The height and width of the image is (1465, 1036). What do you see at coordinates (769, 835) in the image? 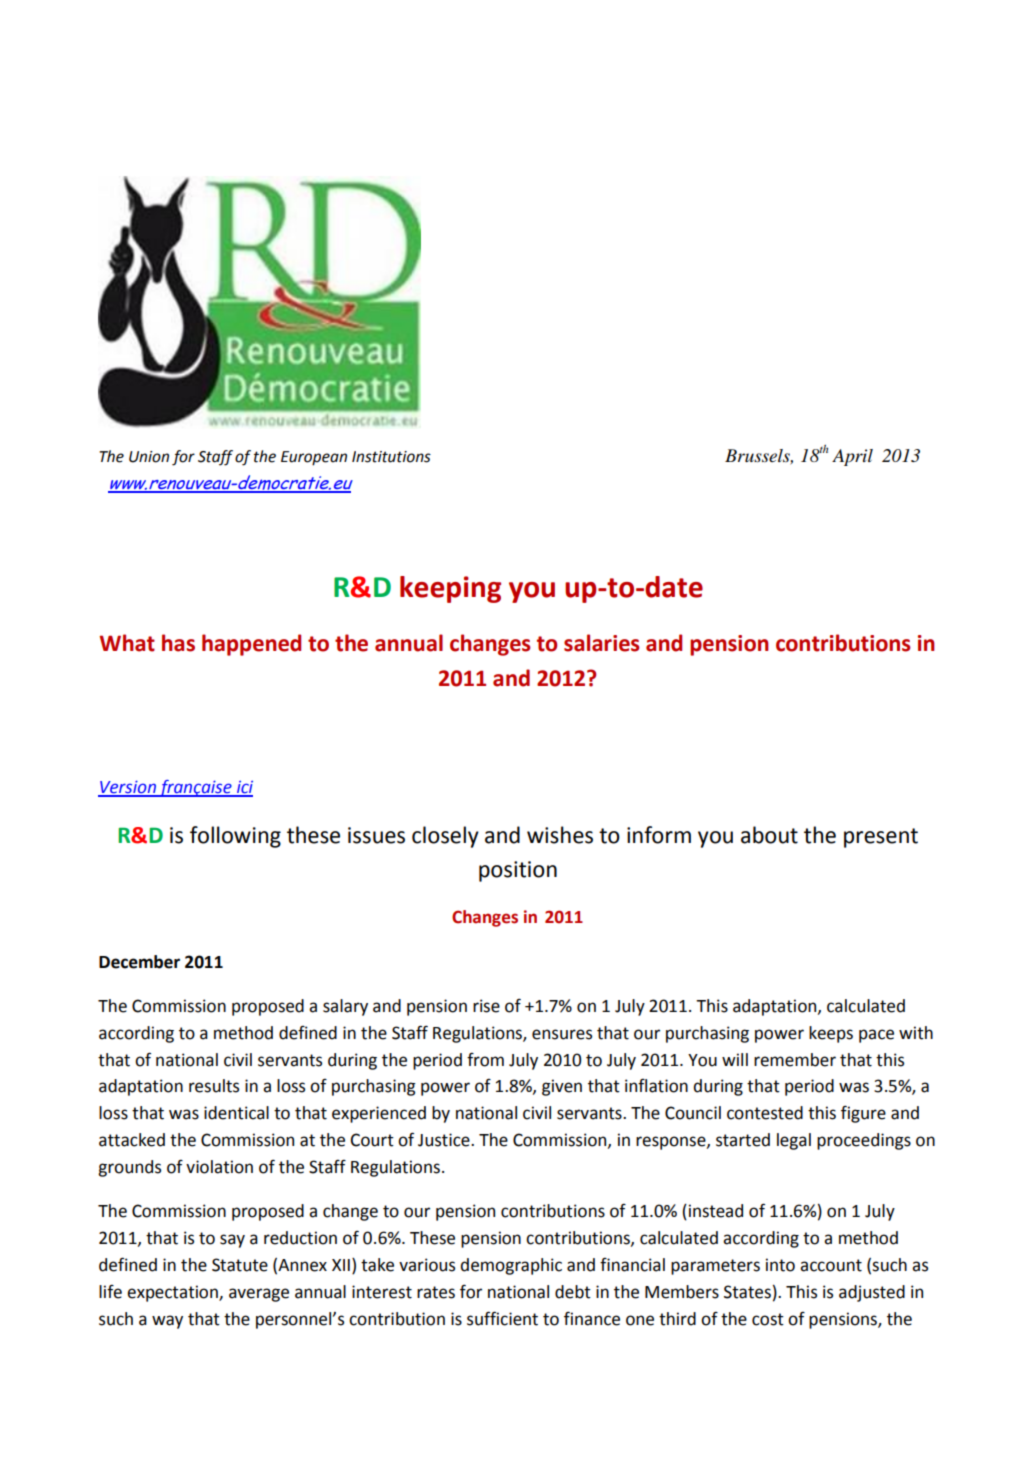
I see `about` at bounding box center [769, 835].
